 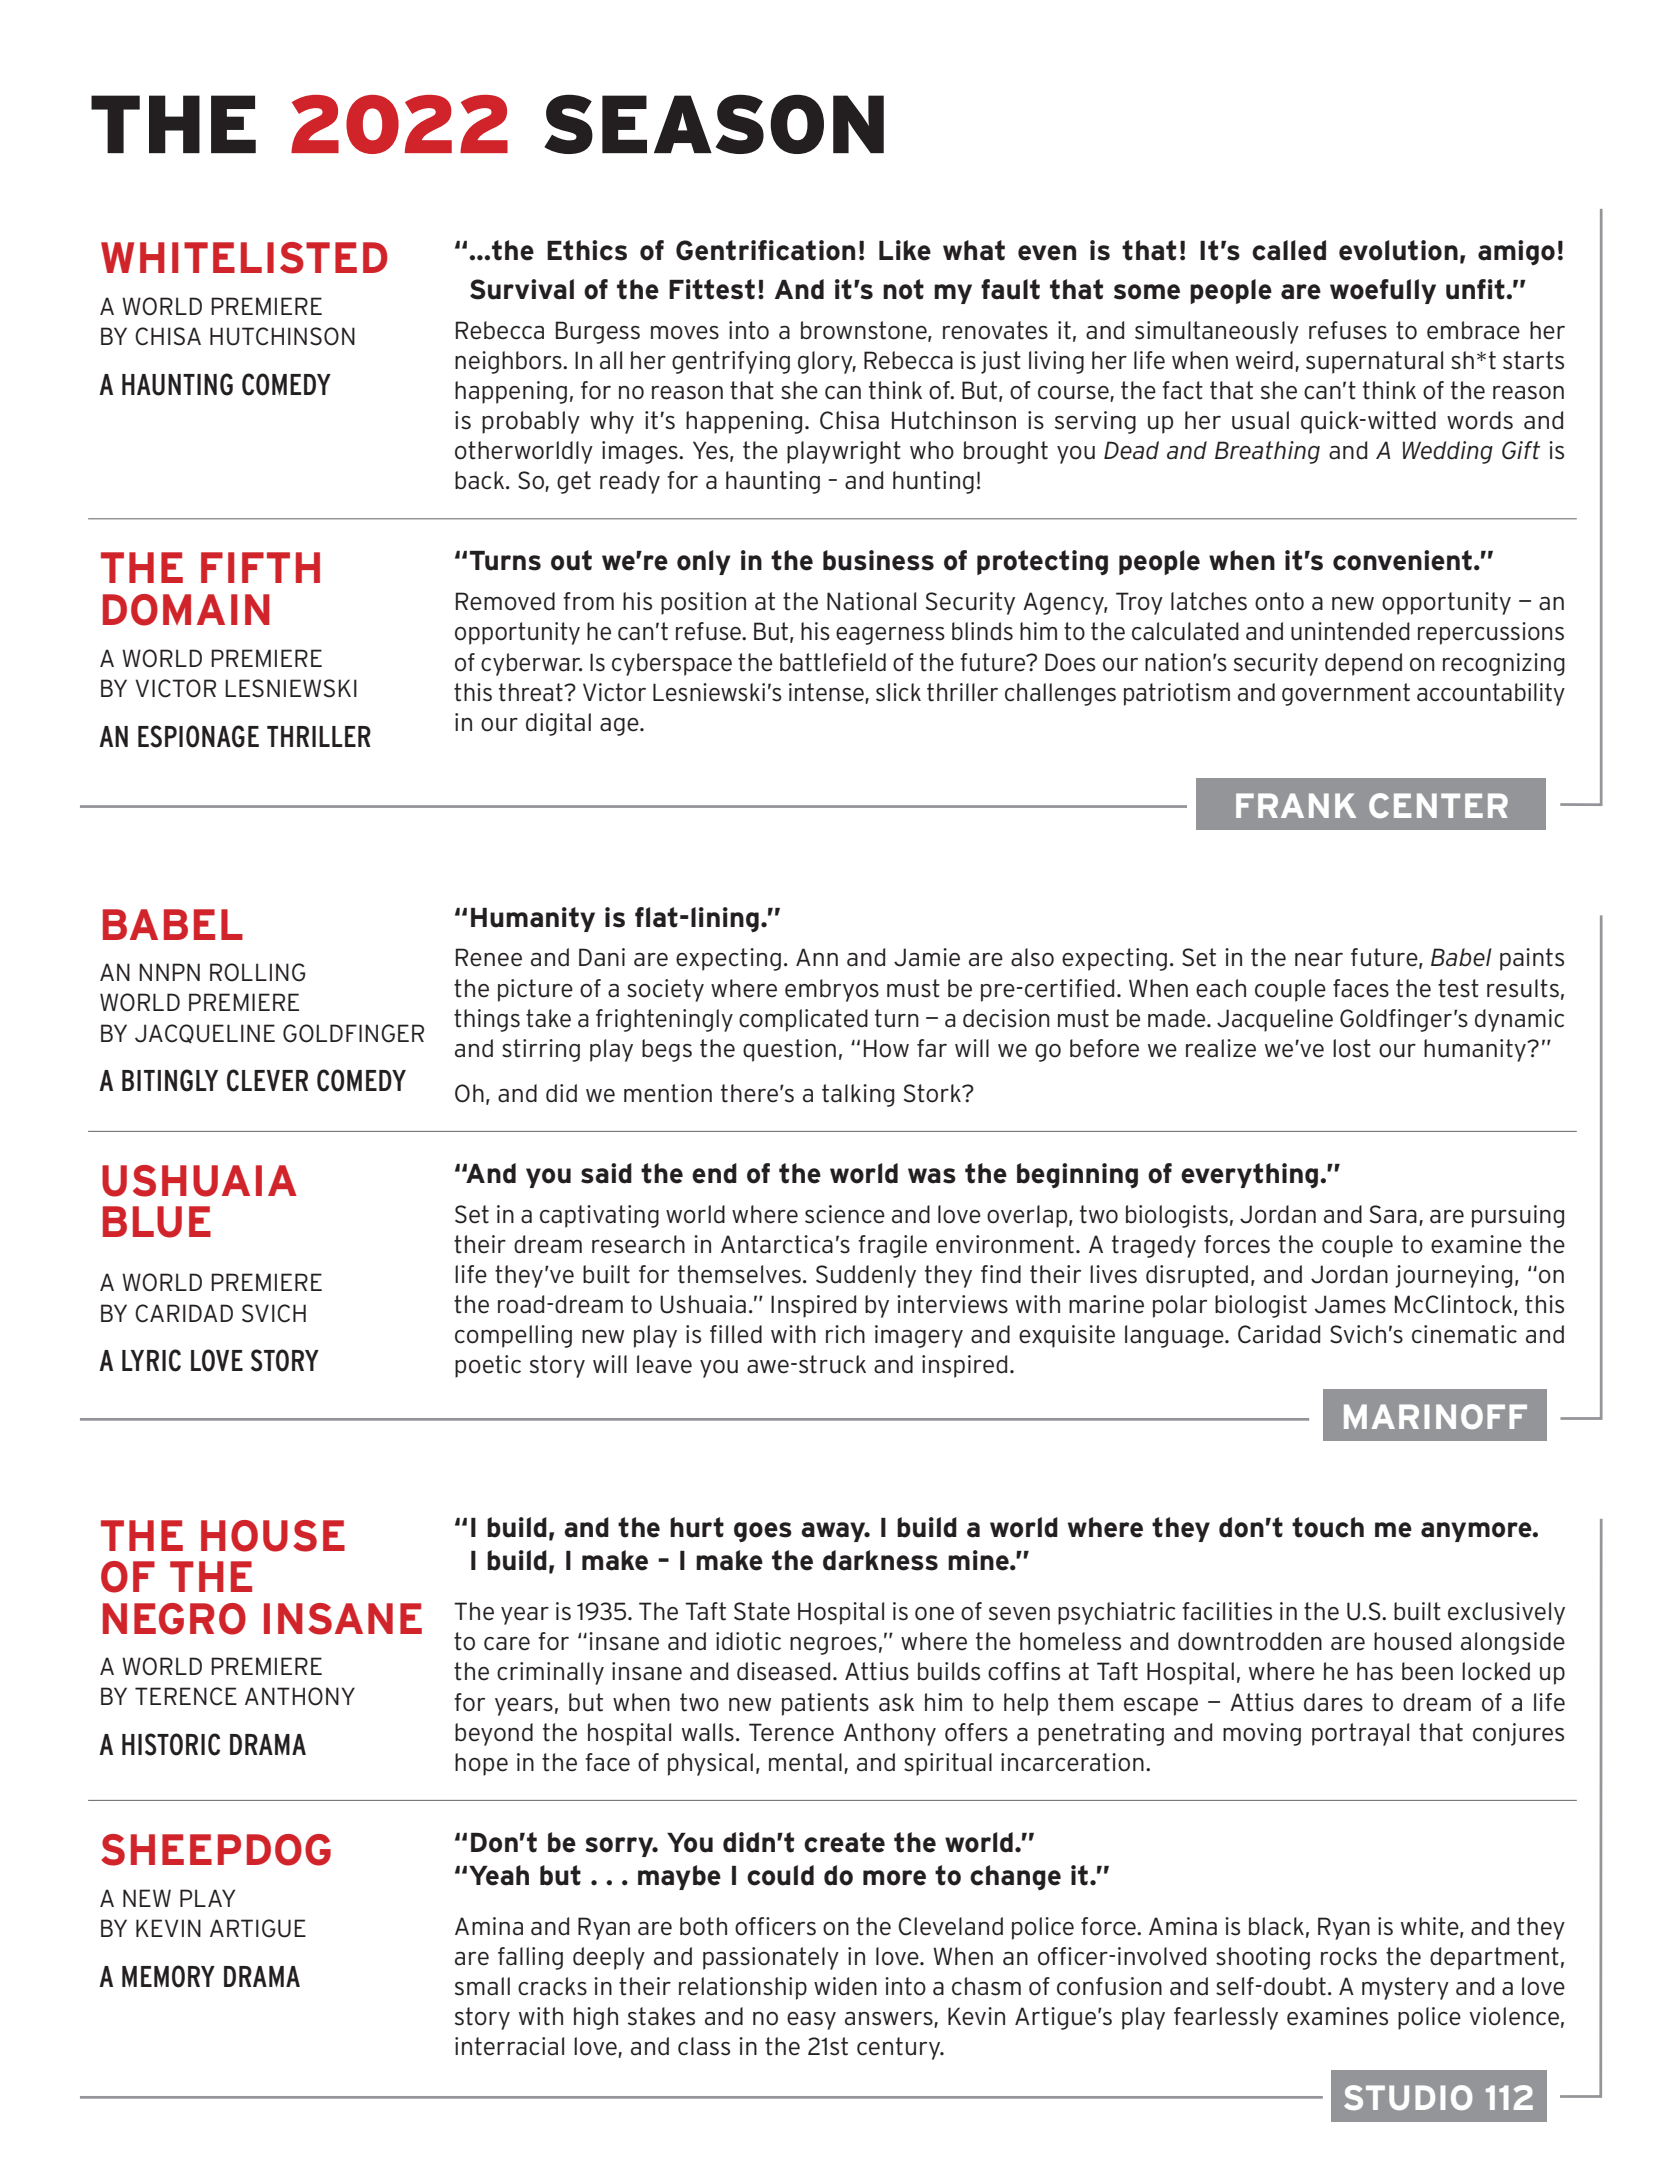 I want to click on evolution, so click(x=1398, y=250).
